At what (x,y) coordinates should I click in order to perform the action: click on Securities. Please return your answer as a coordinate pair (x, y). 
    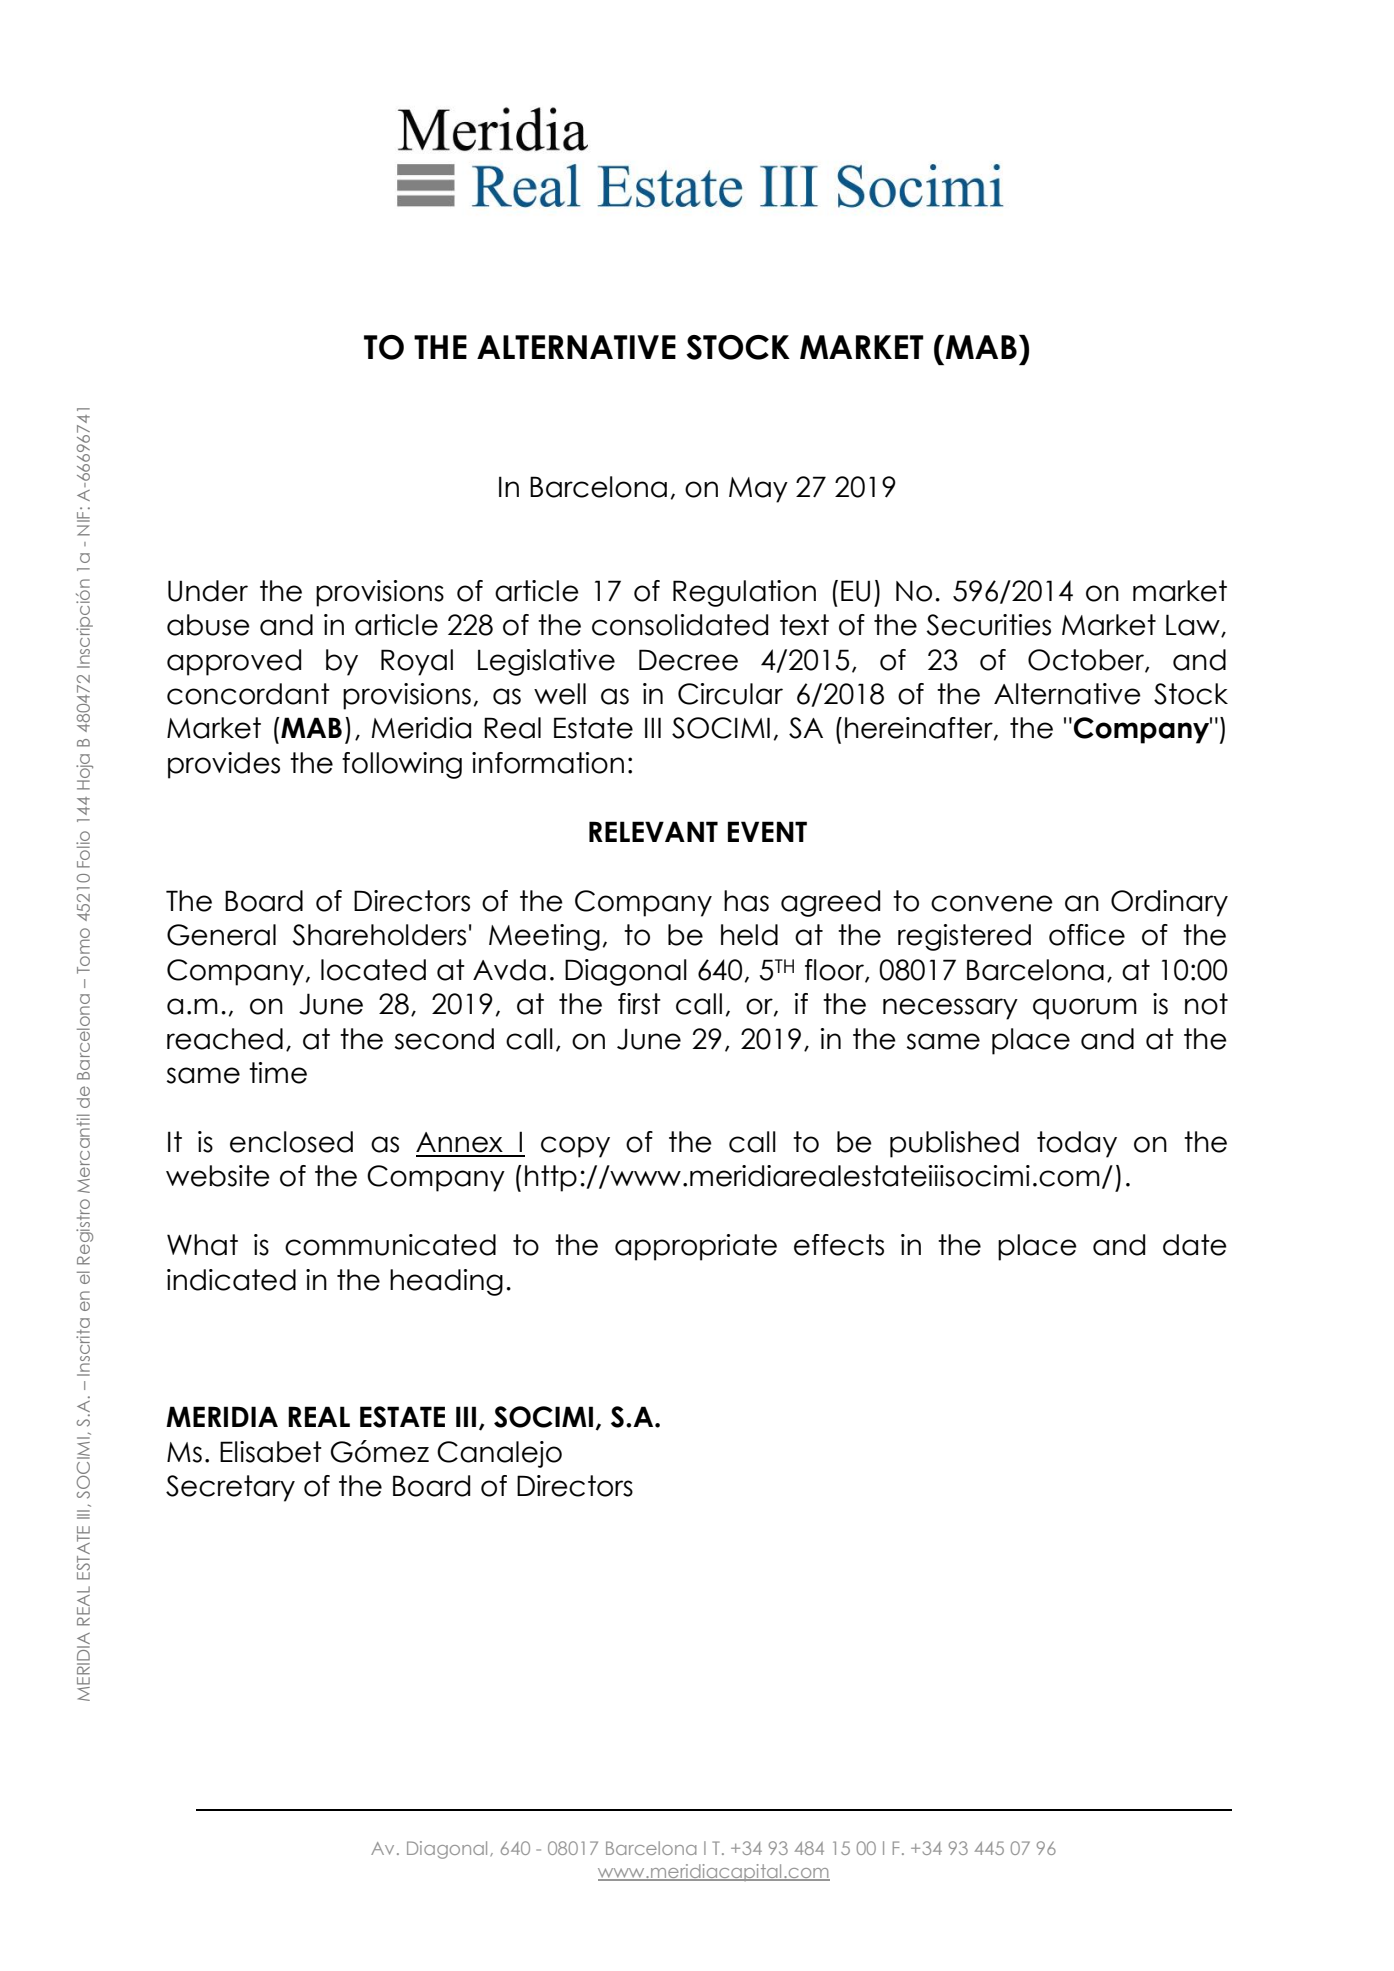
    Looking at the image, I should click on (988, 625).
